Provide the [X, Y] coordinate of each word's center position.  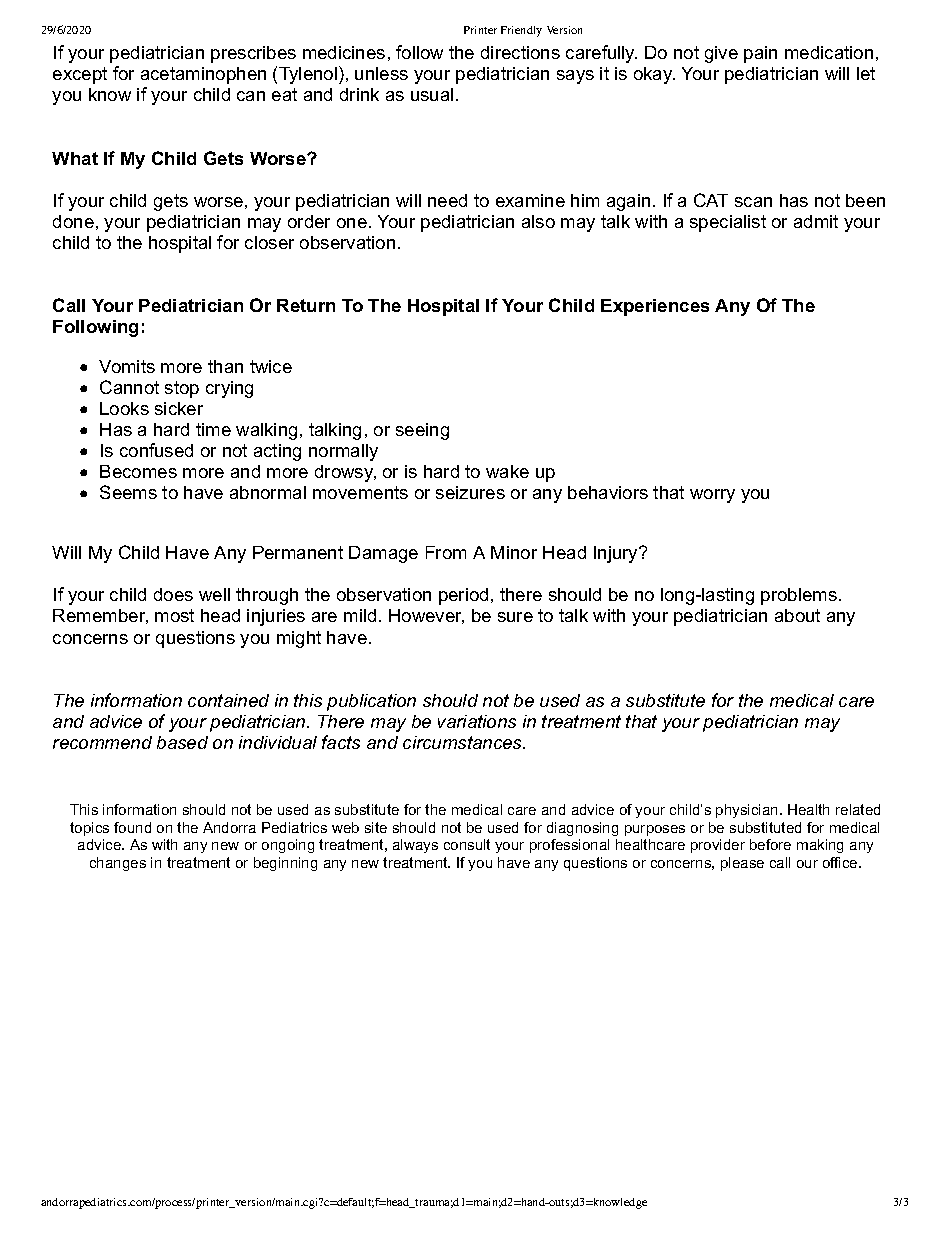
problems [799, 596]
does [173, 594]
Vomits [127, 366]
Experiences [655, 307]
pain [760, 54]
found [132, 827]
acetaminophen [203, 75]
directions [520, 52]
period [463, 596]
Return [306, 305]
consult [467, 844]
